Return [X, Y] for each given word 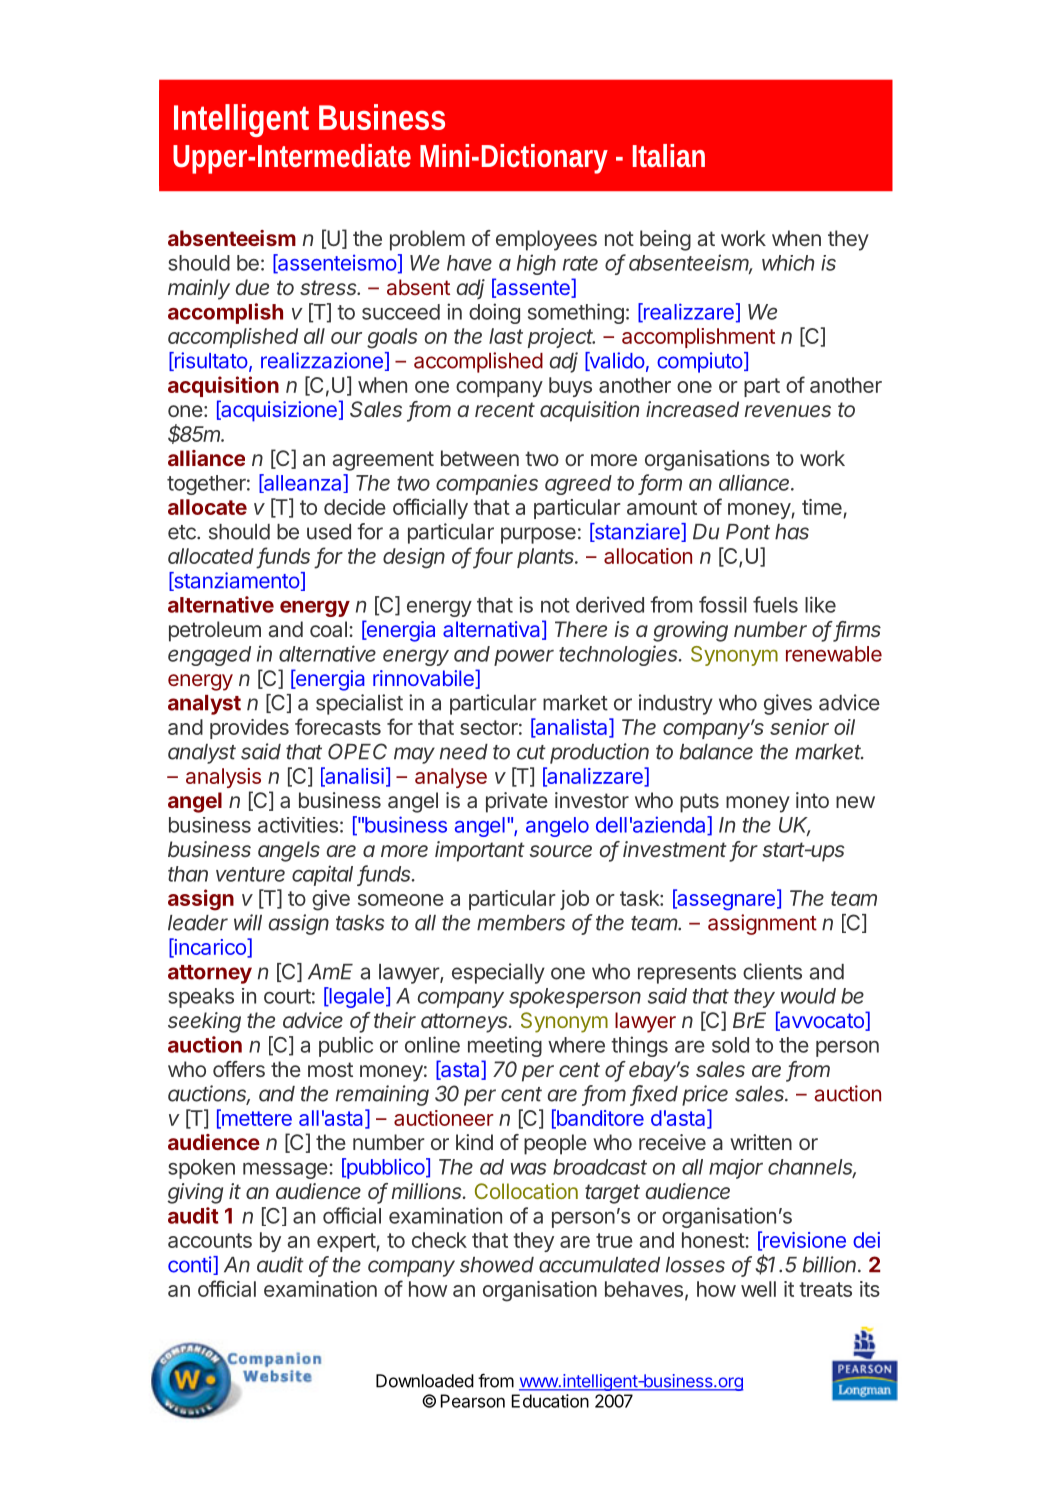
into [812, 800]
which [788, 263]
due [252, 287]
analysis [223, 778]
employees [546, 240]
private [517, 802]
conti [189, 1264]
